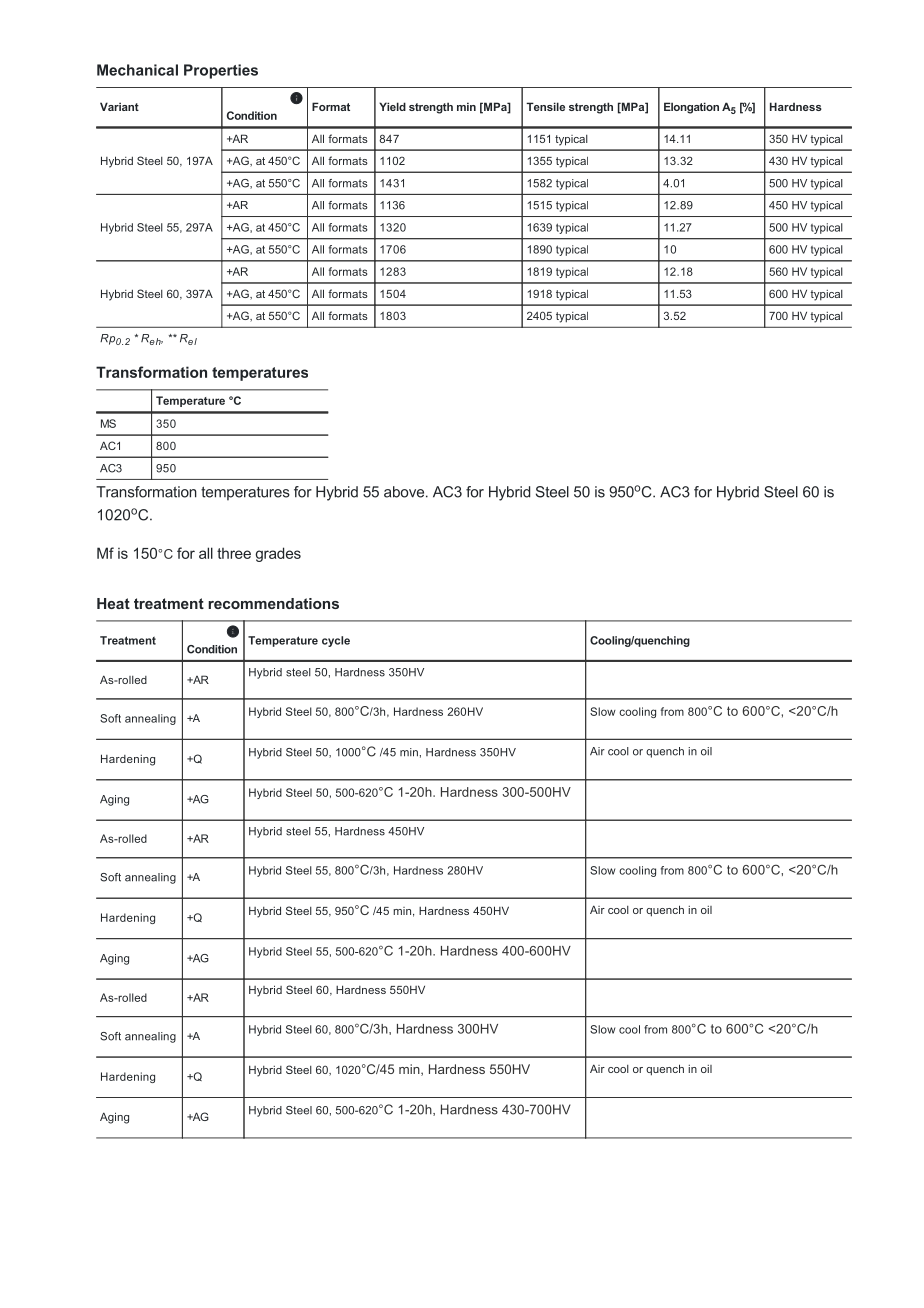 The height and width of the screenshot is (1308, 924). What do you see at coordinates (336, 641) in the screenshot?
I see `cycle` at bounding box center [336, 641].
